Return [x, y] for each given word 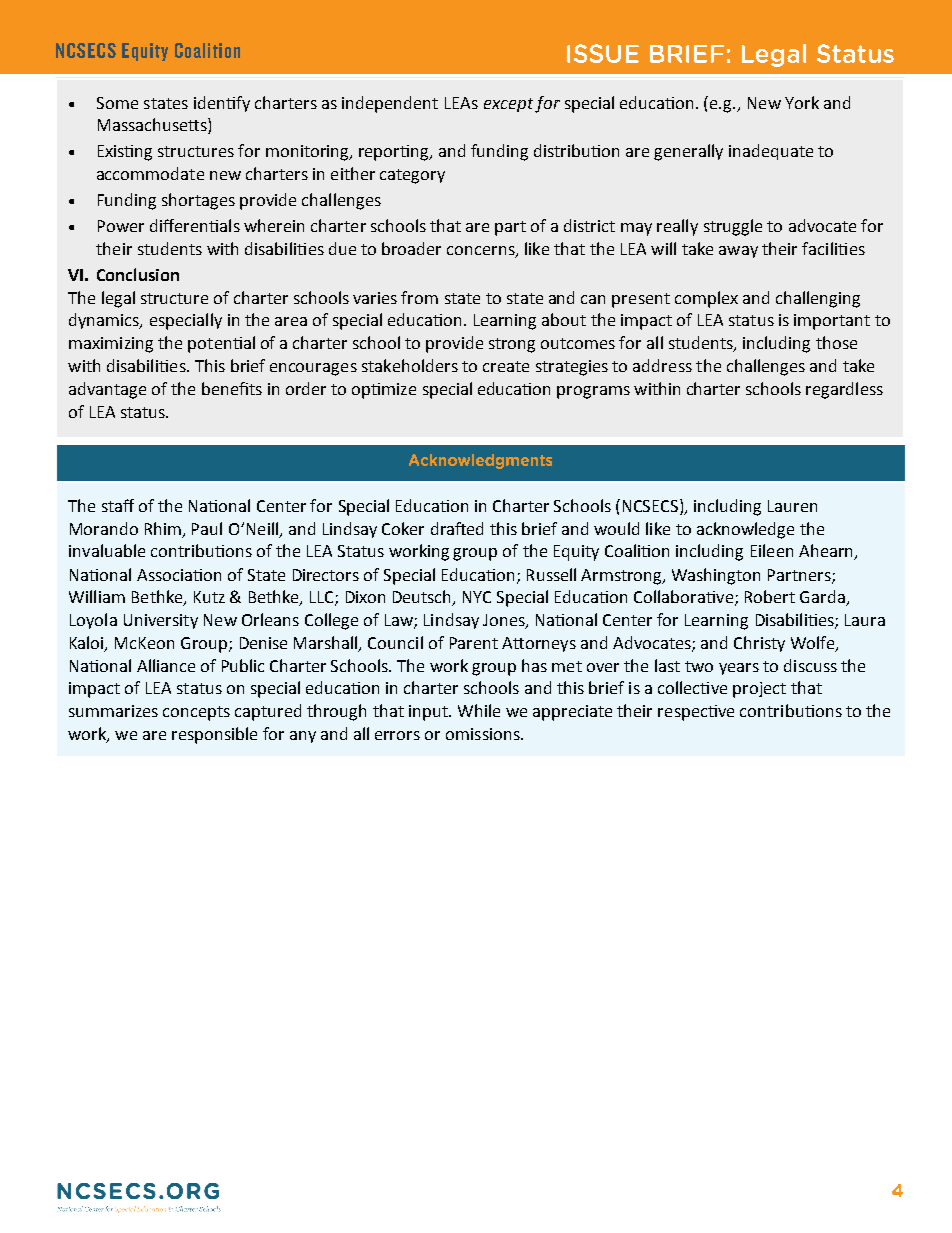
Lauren [792, 506]
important [832, 322]
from [419, 297]
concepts [196, 713]
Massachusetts [153, 126]
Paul [207, 528]
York [802, 102]
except [508, 105]
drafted [457, 528]
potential [221, 344]
